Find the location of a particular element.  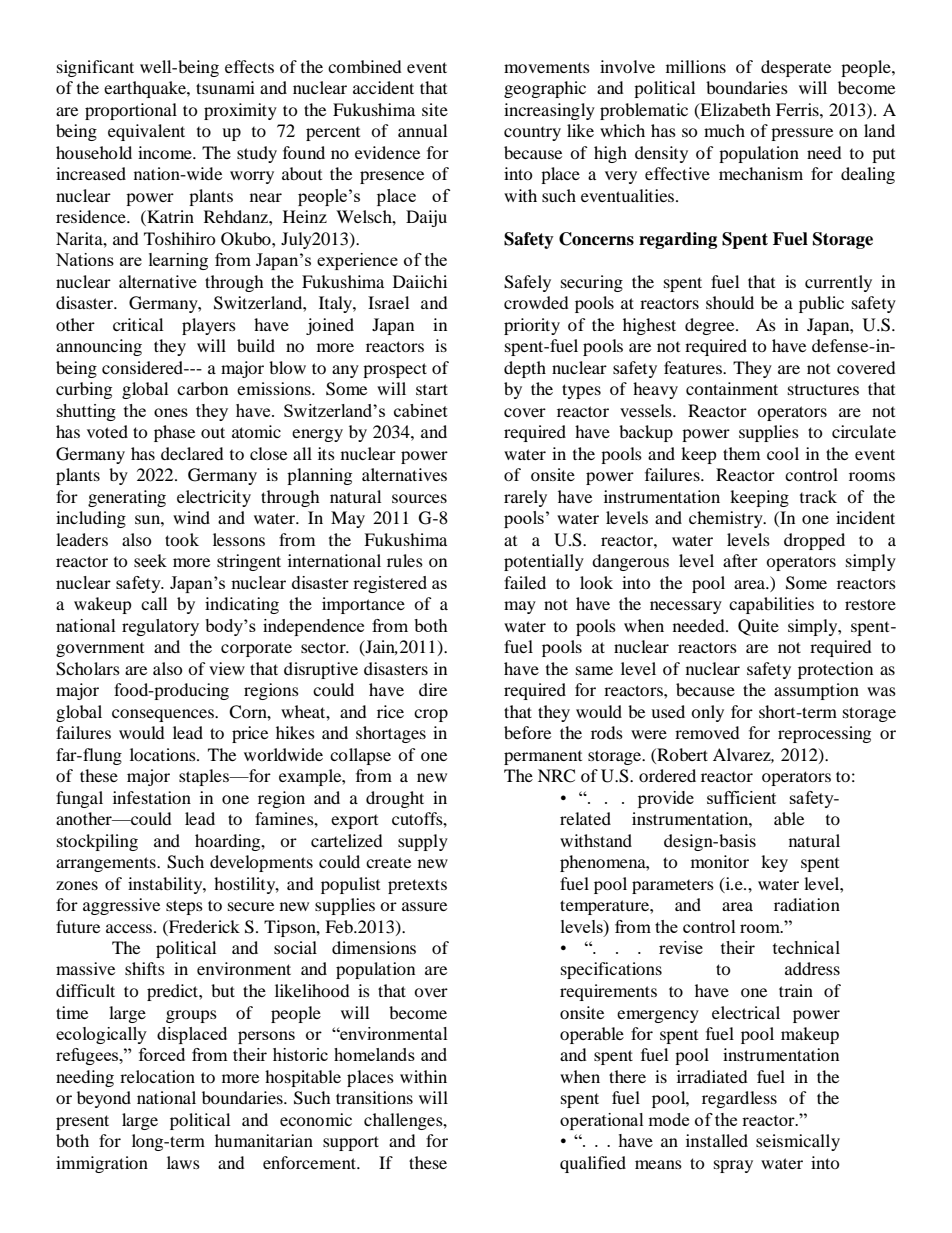

geographic is located at coordinates (545, 89).
